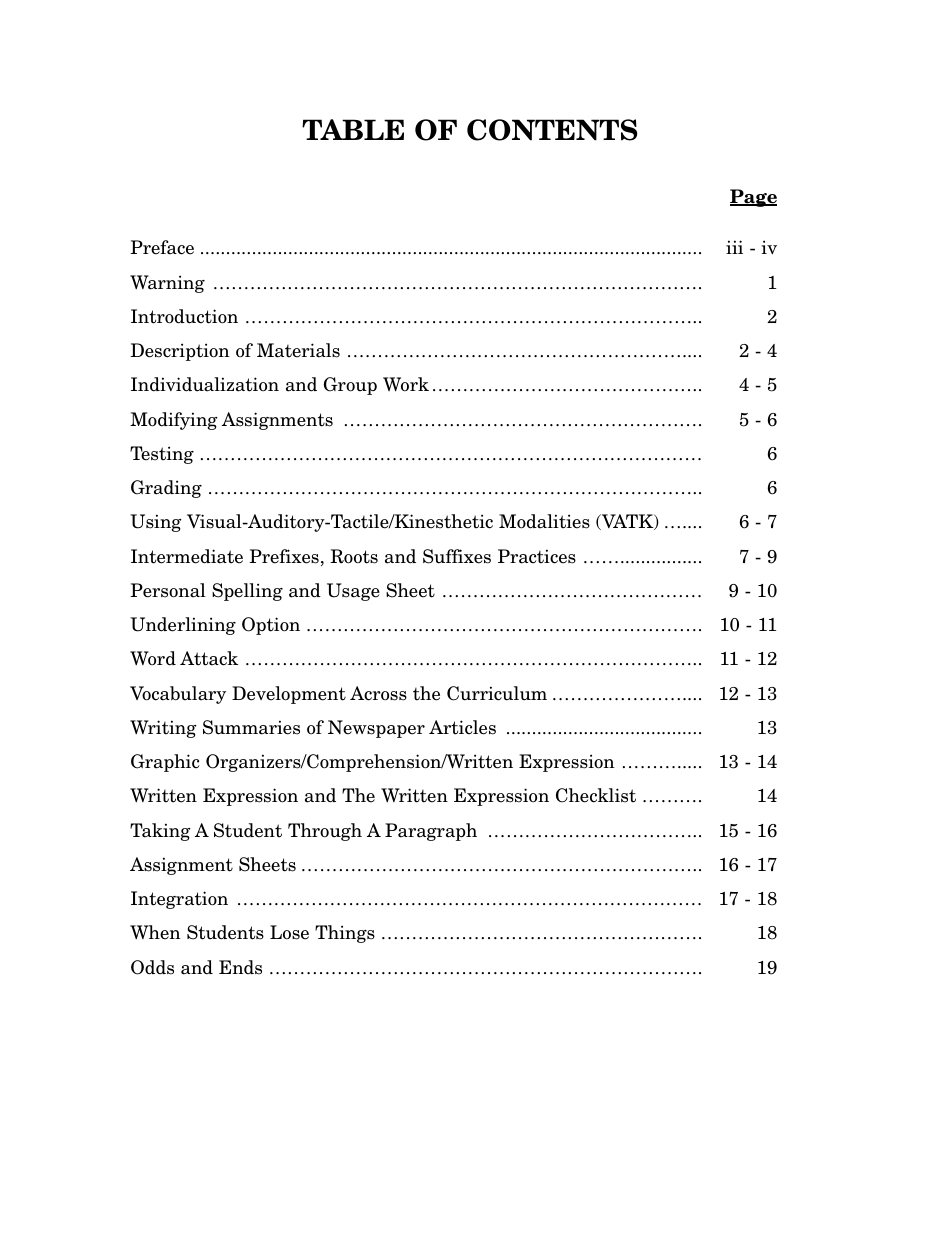 This screenshot has height=1233, width=952. I want to click on Page, so click(753, 198).
